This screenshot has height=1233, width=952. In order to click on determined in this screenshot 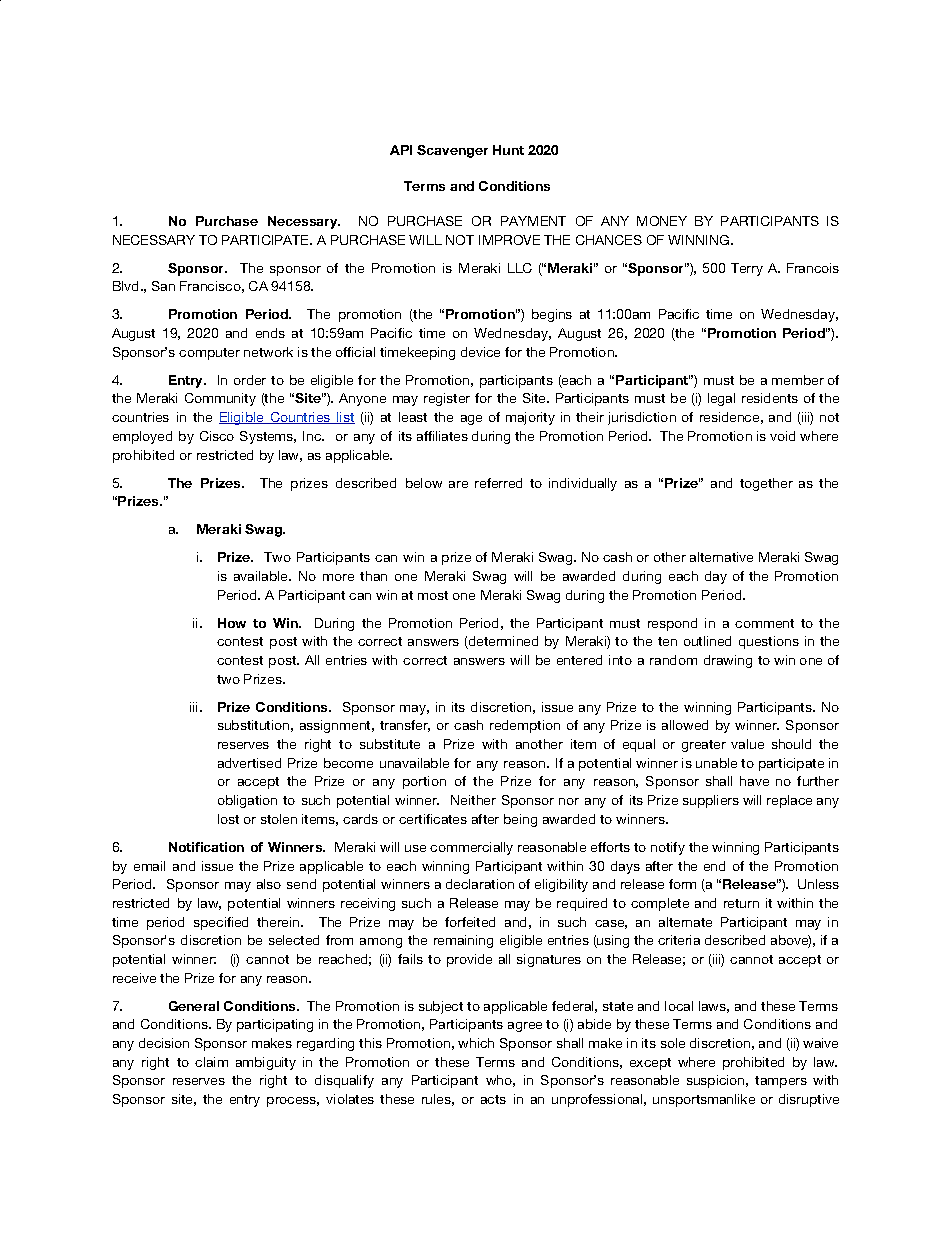, I will do `click(502, 642)`.
